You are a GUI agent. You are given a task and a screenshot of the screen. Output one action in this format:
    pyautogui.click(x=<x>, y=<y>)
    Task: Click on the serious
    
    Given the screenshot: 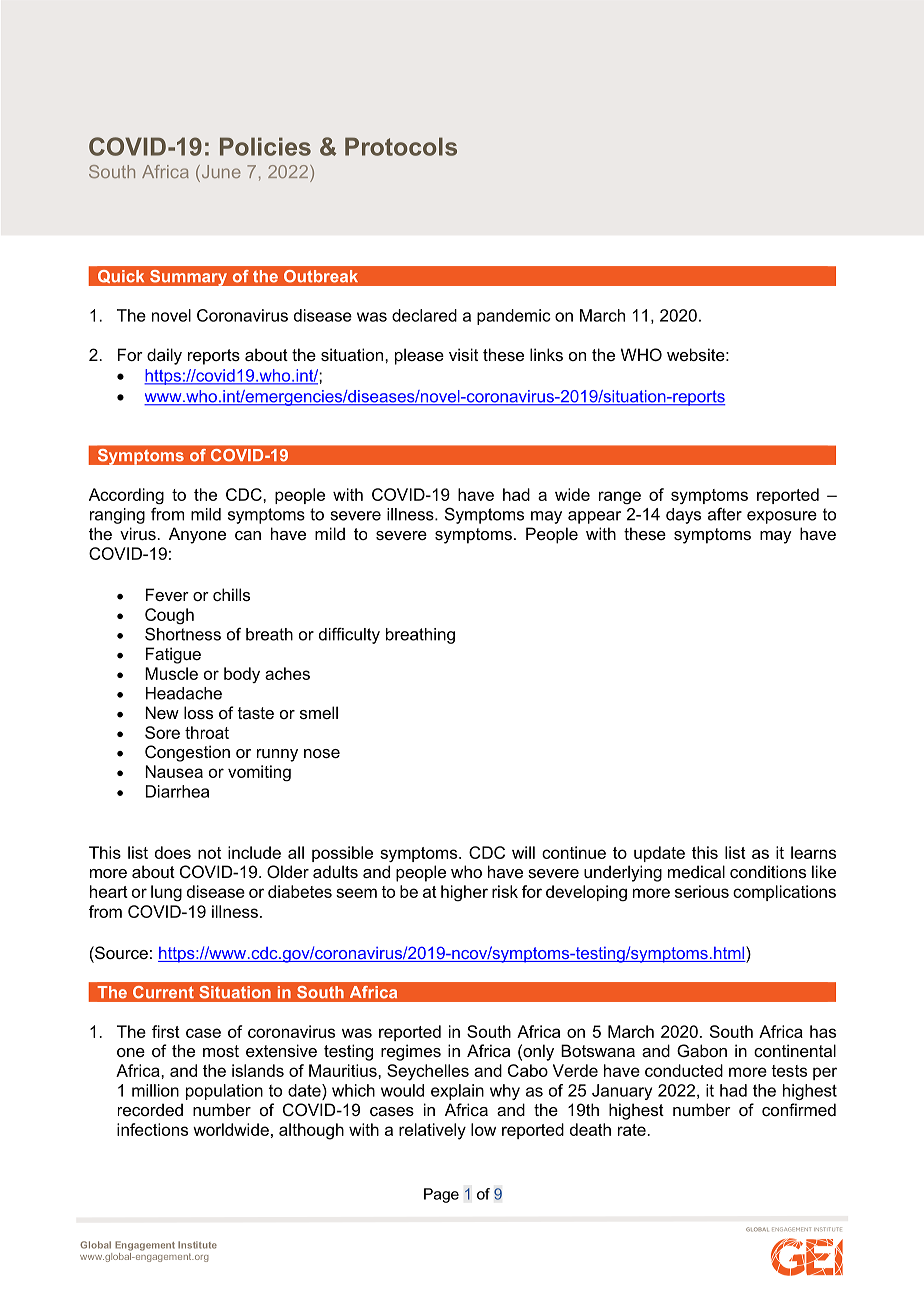 What is the action you would take?
    pyautogui.click(x=702, y=891)
